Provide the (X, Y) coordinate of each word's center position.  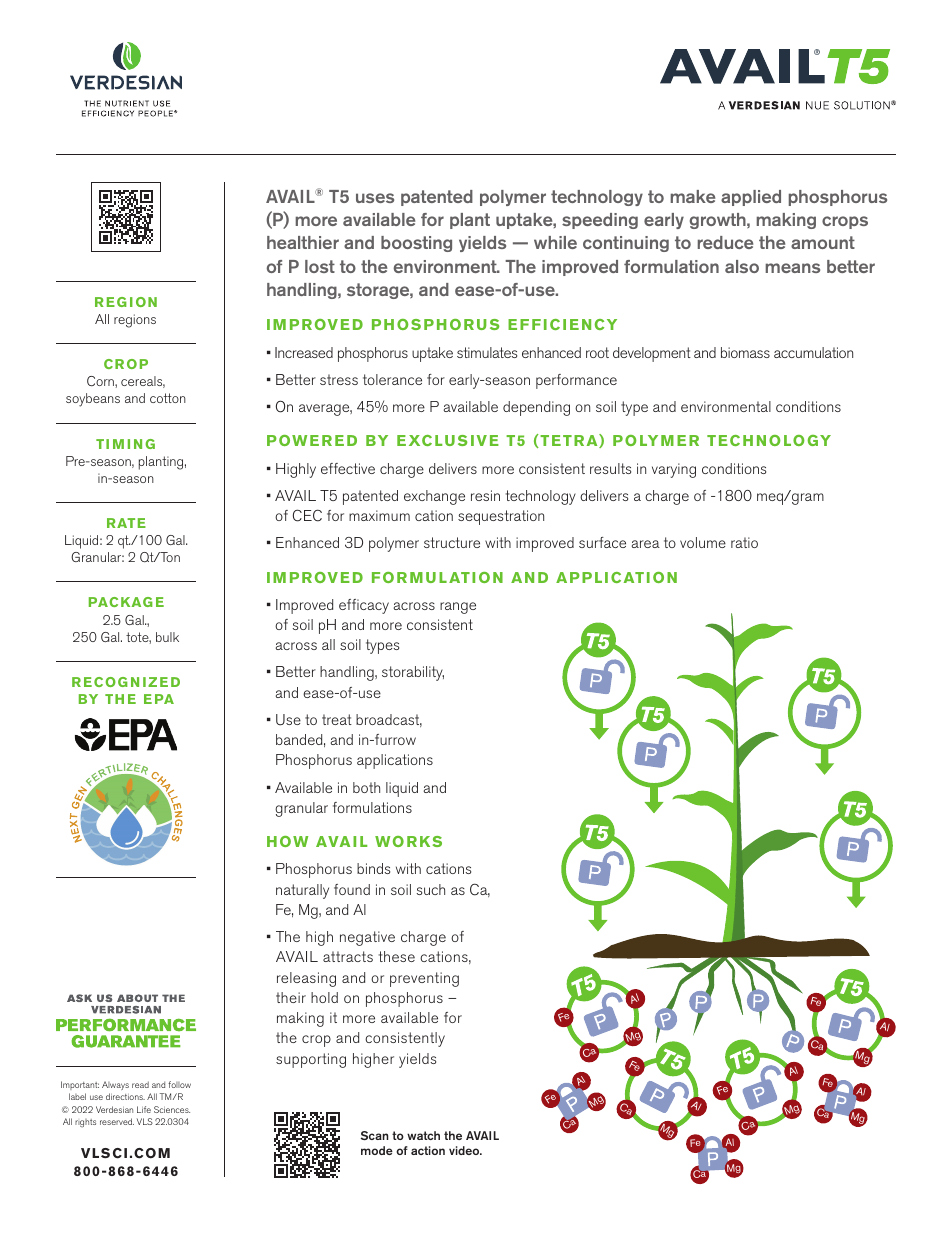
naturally (302, 891)
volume (703, 542)
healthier (303, 242)
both (366, 787)
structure (452, 542)
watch (423, 1135)
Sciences (172, 1109)
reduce (725, 242)
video (465, 1150)
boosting (416, 244)
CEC (307, 515)
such (431, 889)
